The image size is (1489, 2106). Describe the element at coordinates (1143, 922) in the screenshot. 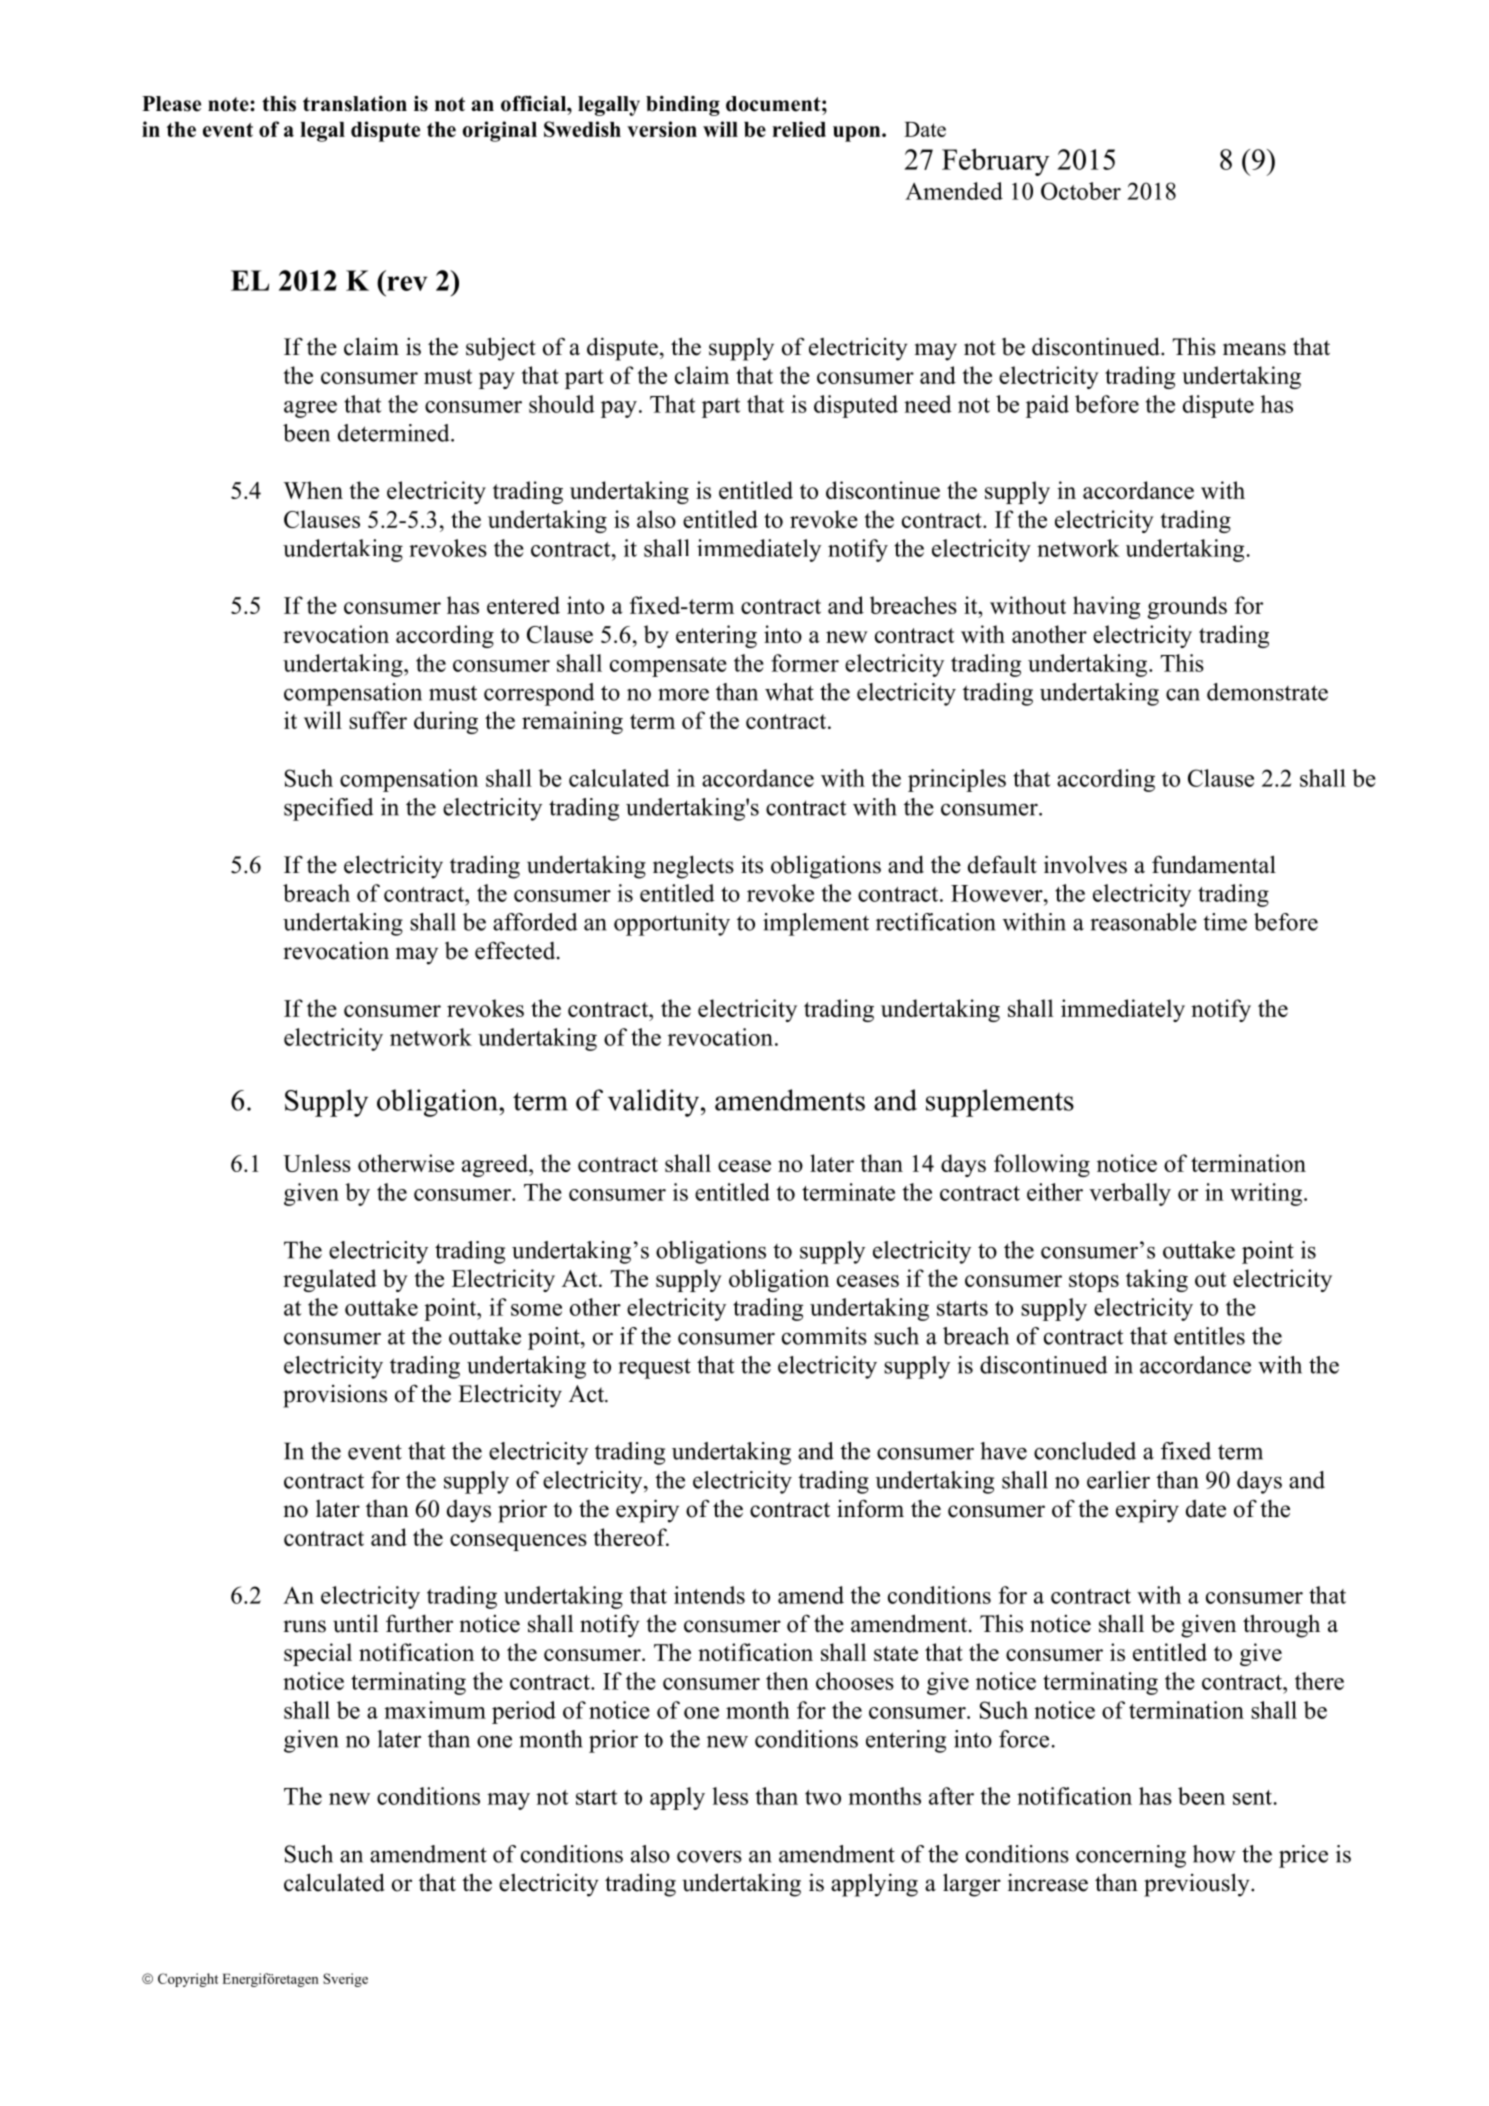

I see `reasonable` at that location.
